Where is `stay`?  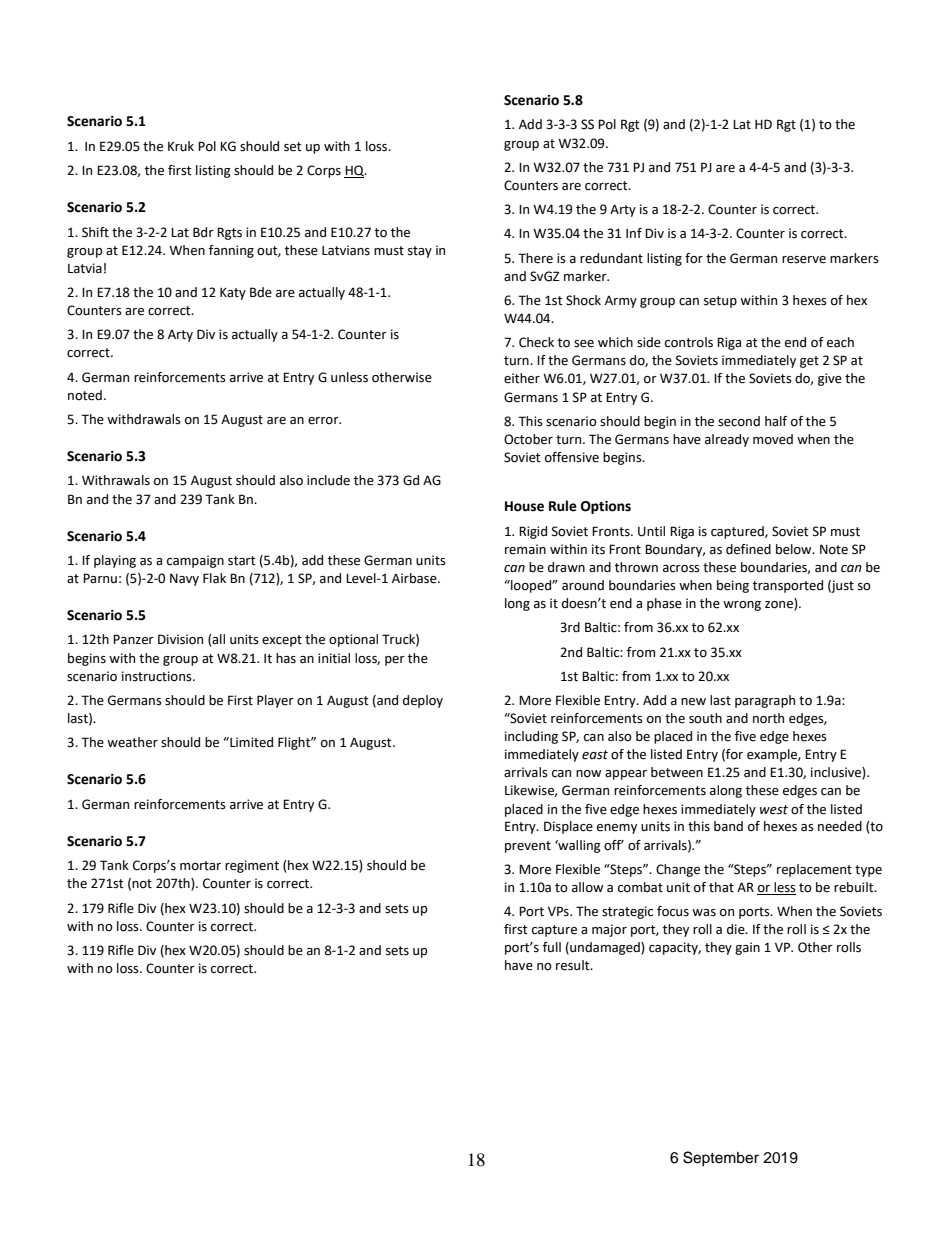 stay is located at coordinates (420, 252).
